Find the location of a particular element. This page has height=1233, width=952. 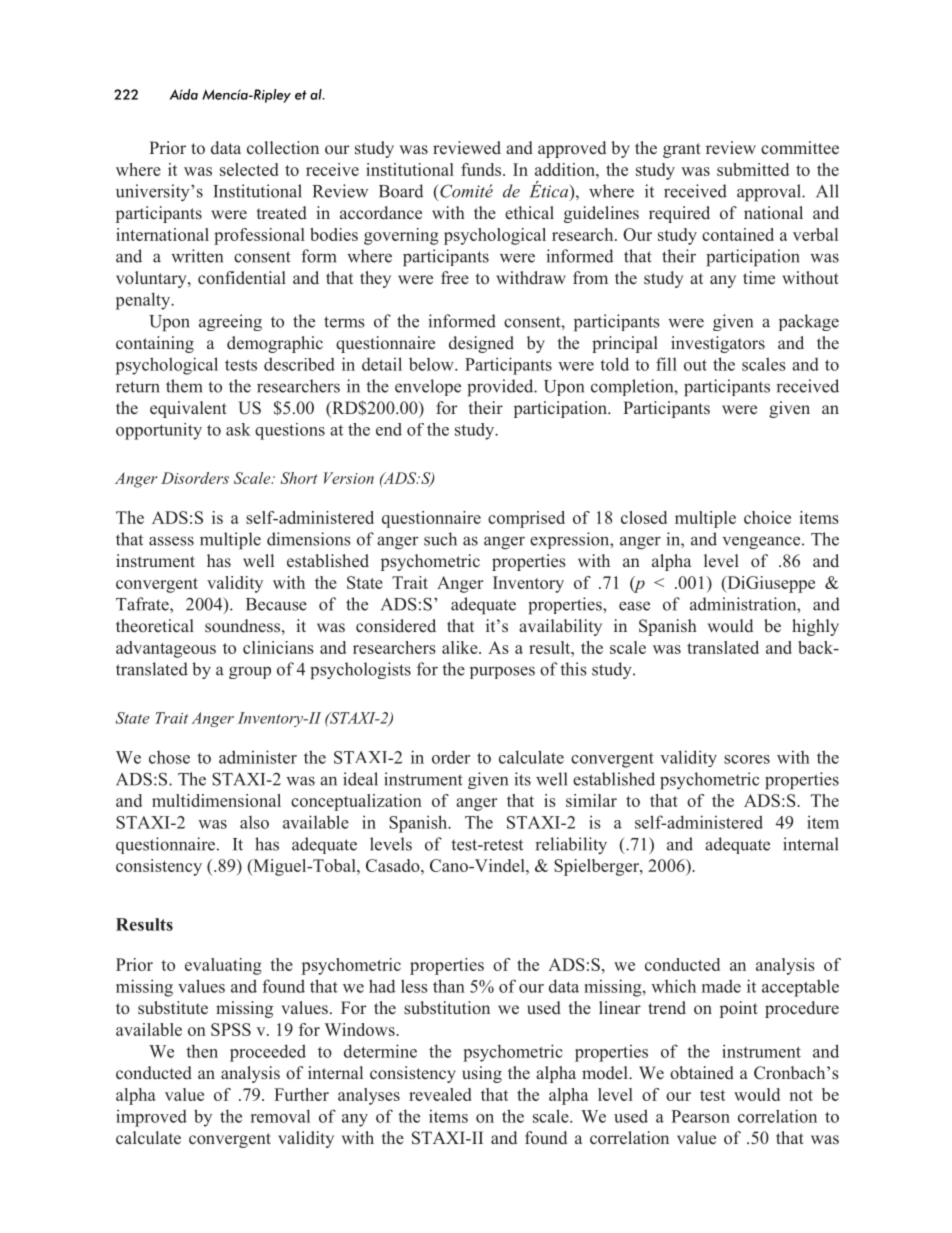

alike is located at coordinates (461, 647).
